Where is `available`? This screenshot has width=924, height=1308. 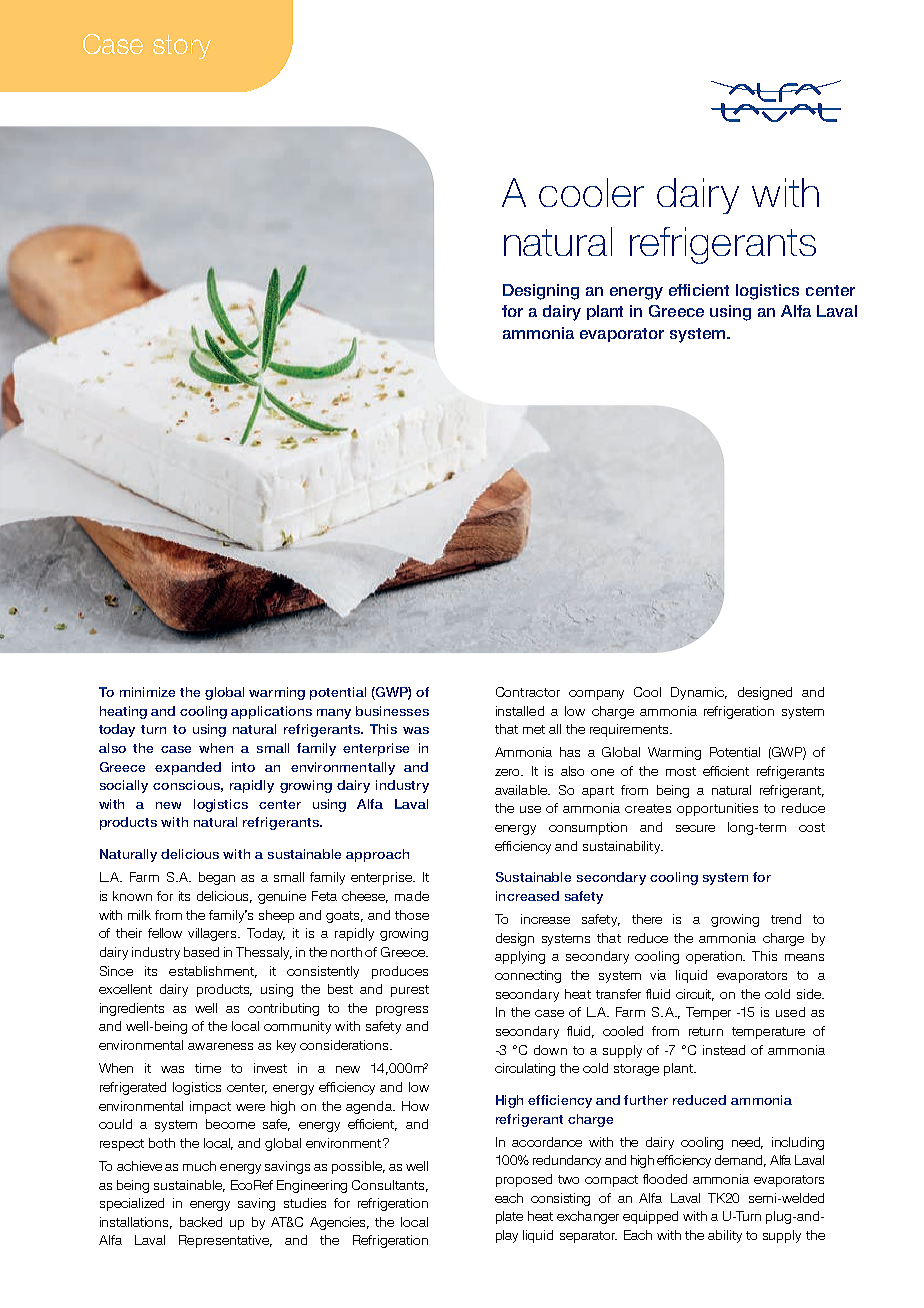 available is located at coordinates (522, 790).
